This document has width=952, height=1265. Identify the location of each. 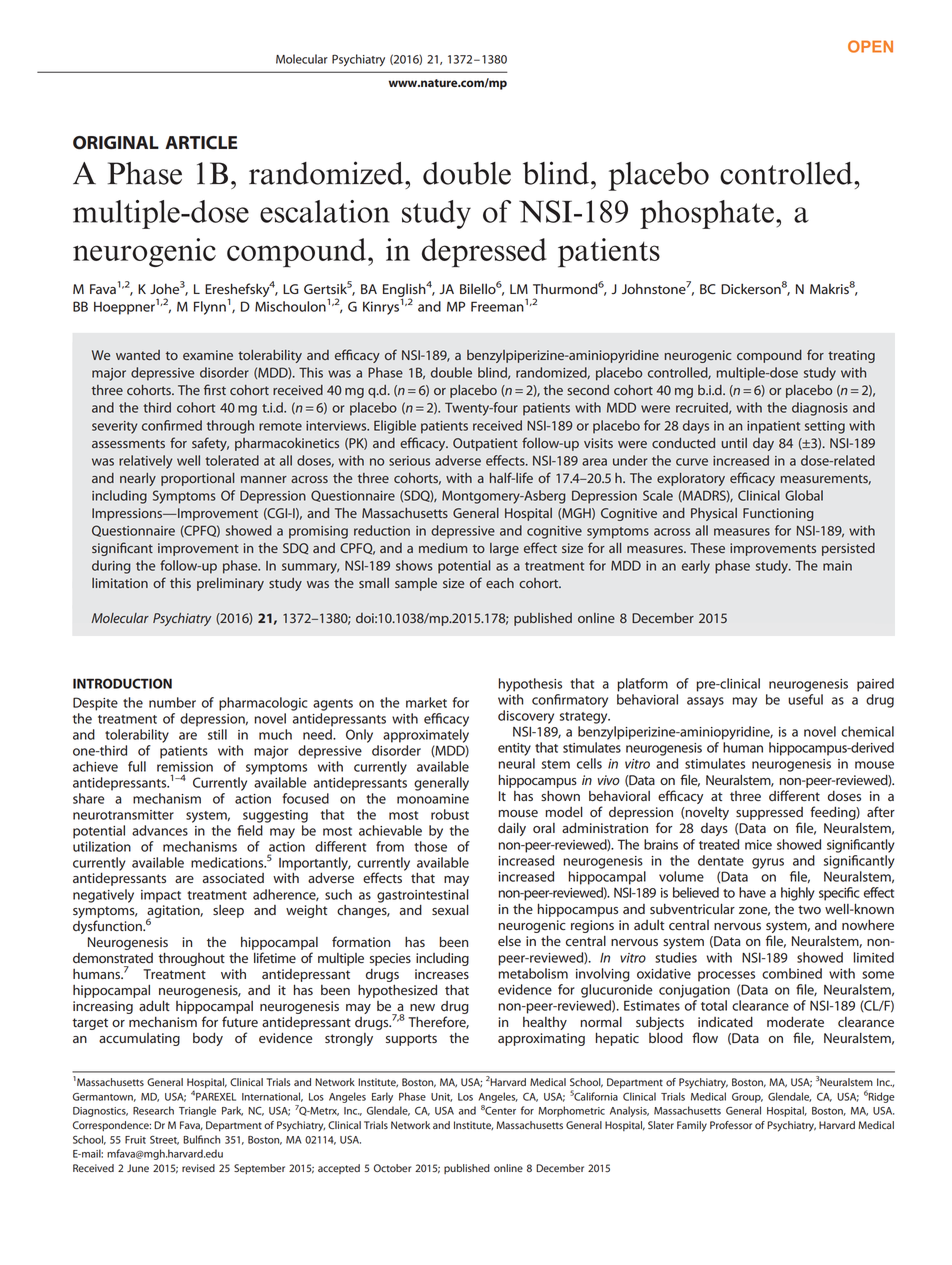
(500, 583).
